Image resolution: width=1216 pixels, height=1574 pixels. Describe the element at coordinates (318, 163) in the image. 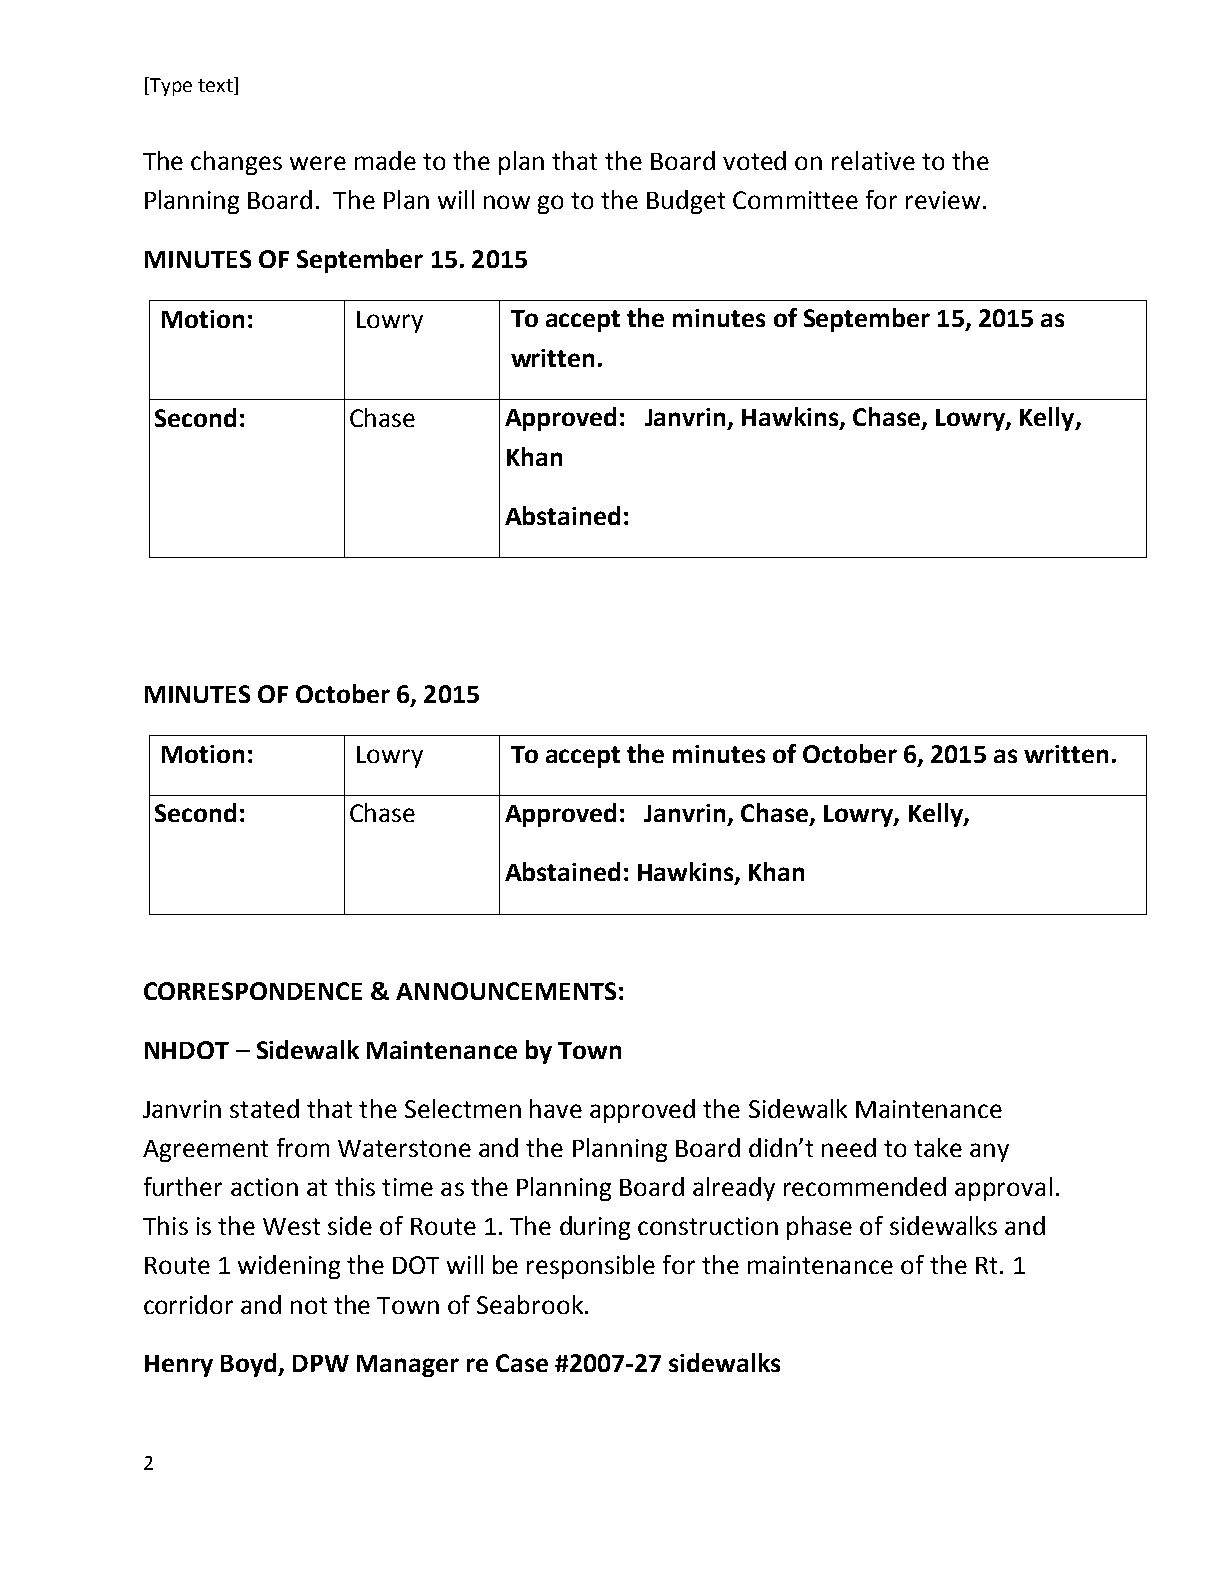

I see `were` at that location.
